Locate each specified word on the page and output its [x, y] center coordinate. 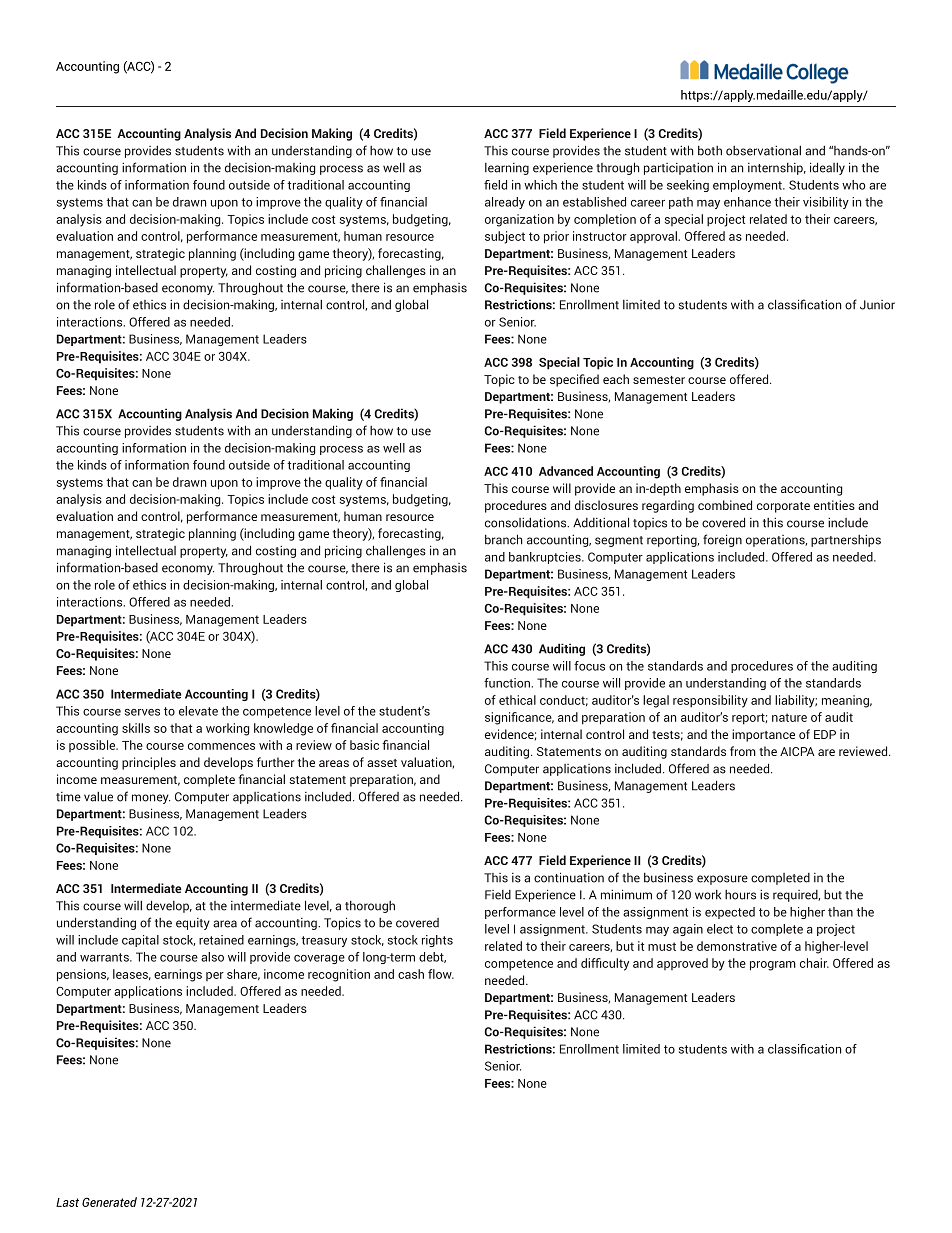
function [508, 683]
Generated [109, 1202]
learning [507, 169]
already [505, 203]
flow [441, 974]
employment [748, 186]
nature [789, 717]
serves [142, 712]
